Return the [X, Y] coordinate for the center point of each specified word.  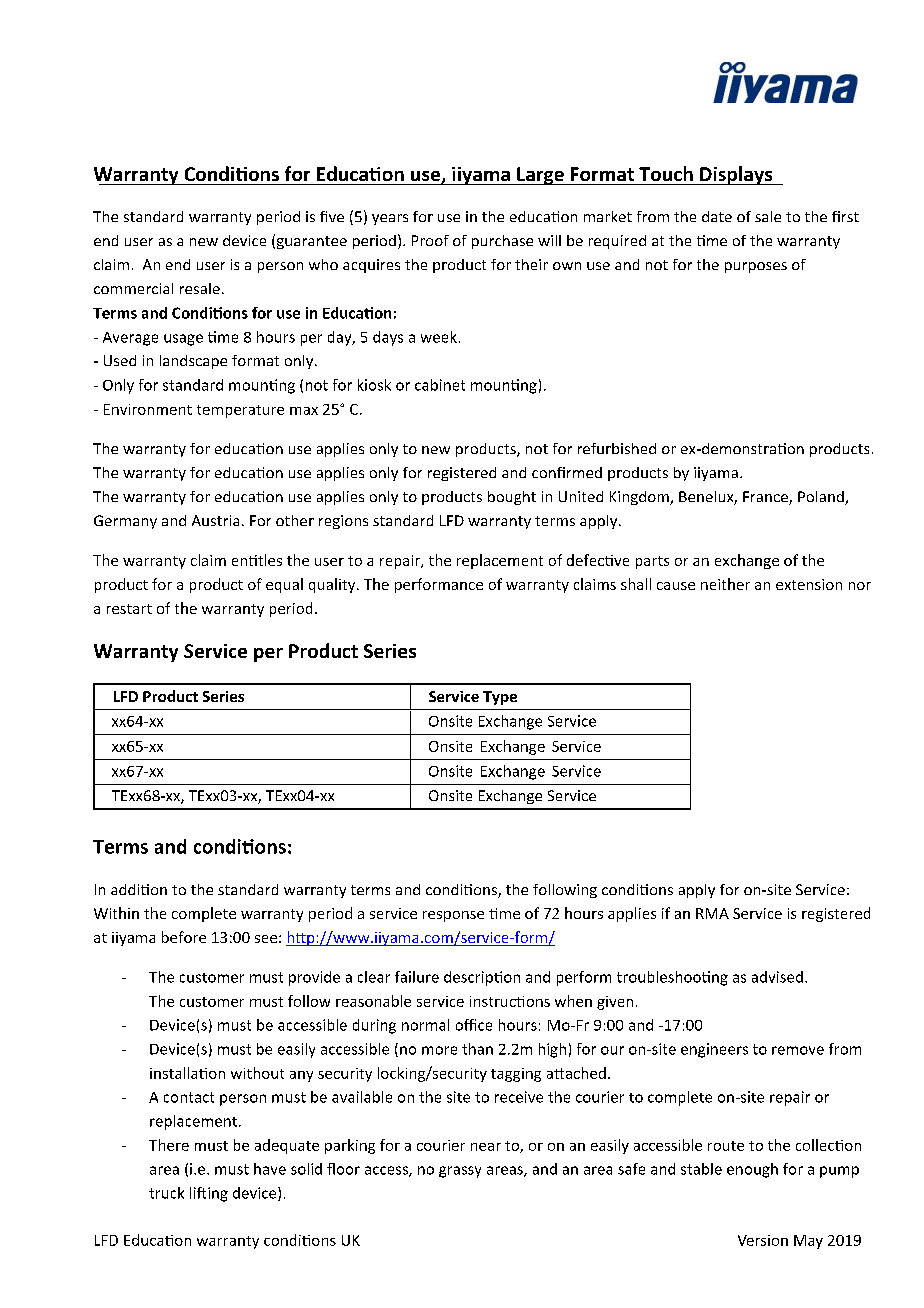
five [332, 216]
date [717, 216]
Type [500, 698]
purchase [502, 242]
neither [725, 584]
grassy [460, 1172]
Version [763, 1240]
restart [129, 609]
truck [166, 1193]
